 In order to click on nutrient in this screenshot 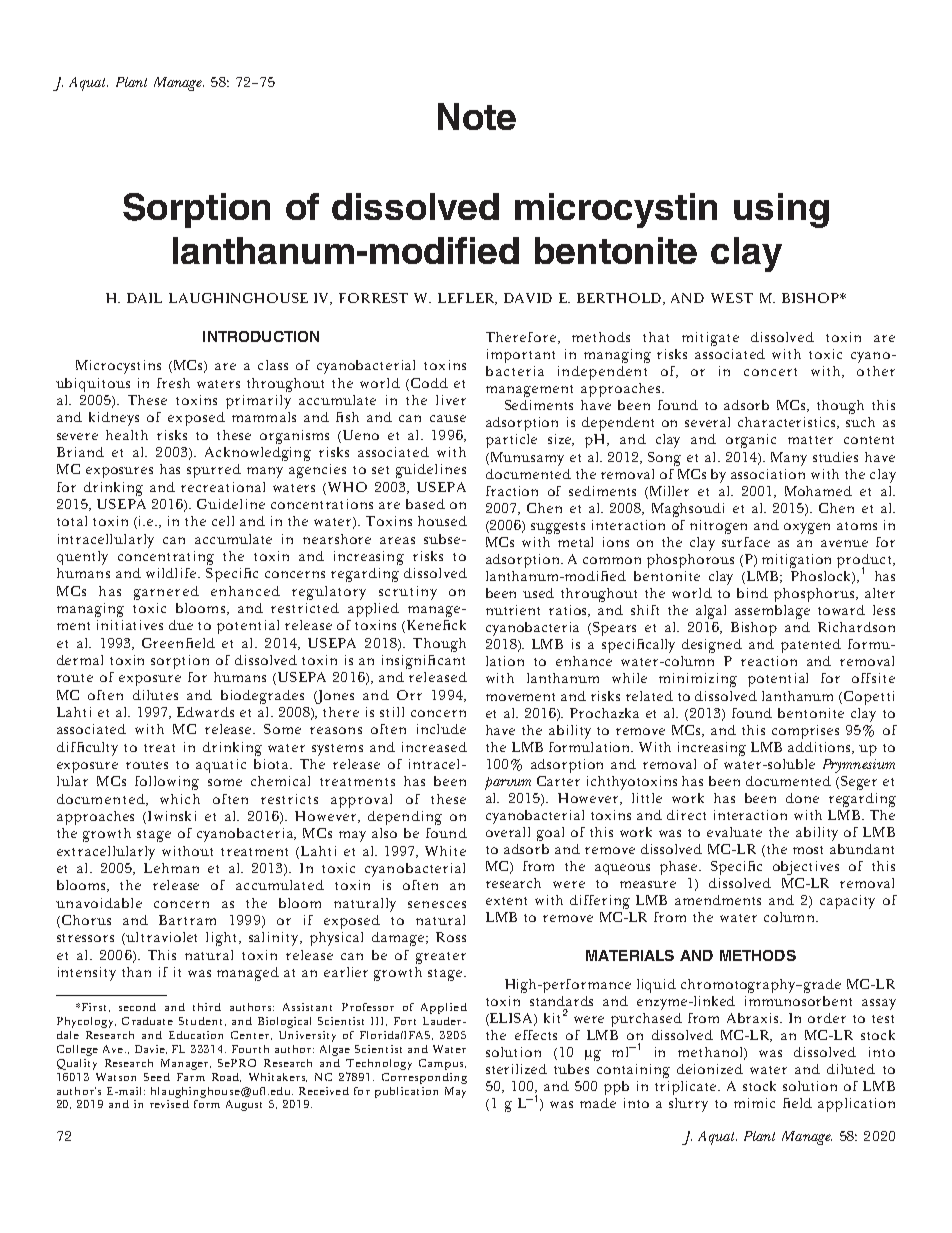, I will do `click(513, 610)`.
